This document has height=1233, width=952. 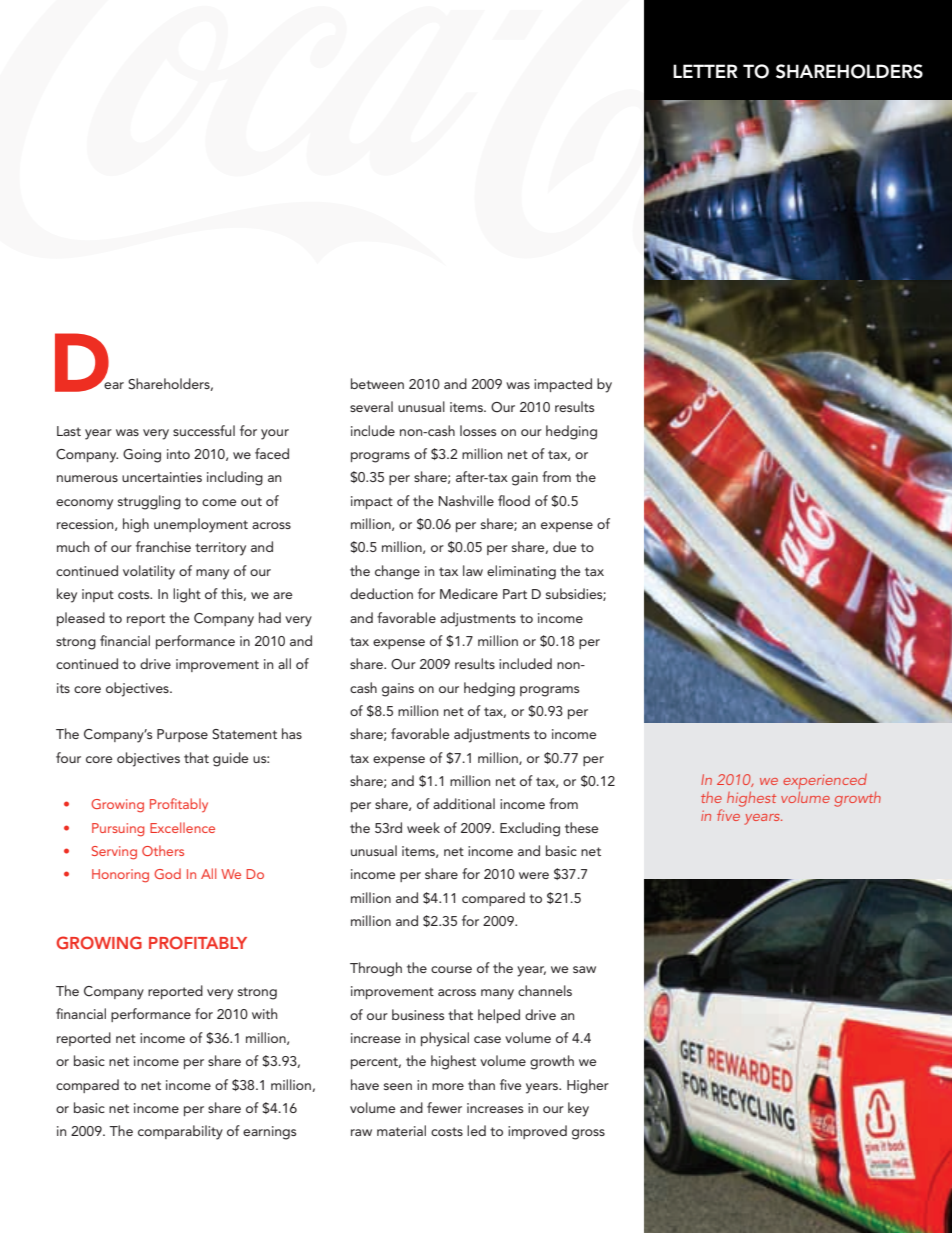 I want to click on flood, so click(x=514, y=500).
